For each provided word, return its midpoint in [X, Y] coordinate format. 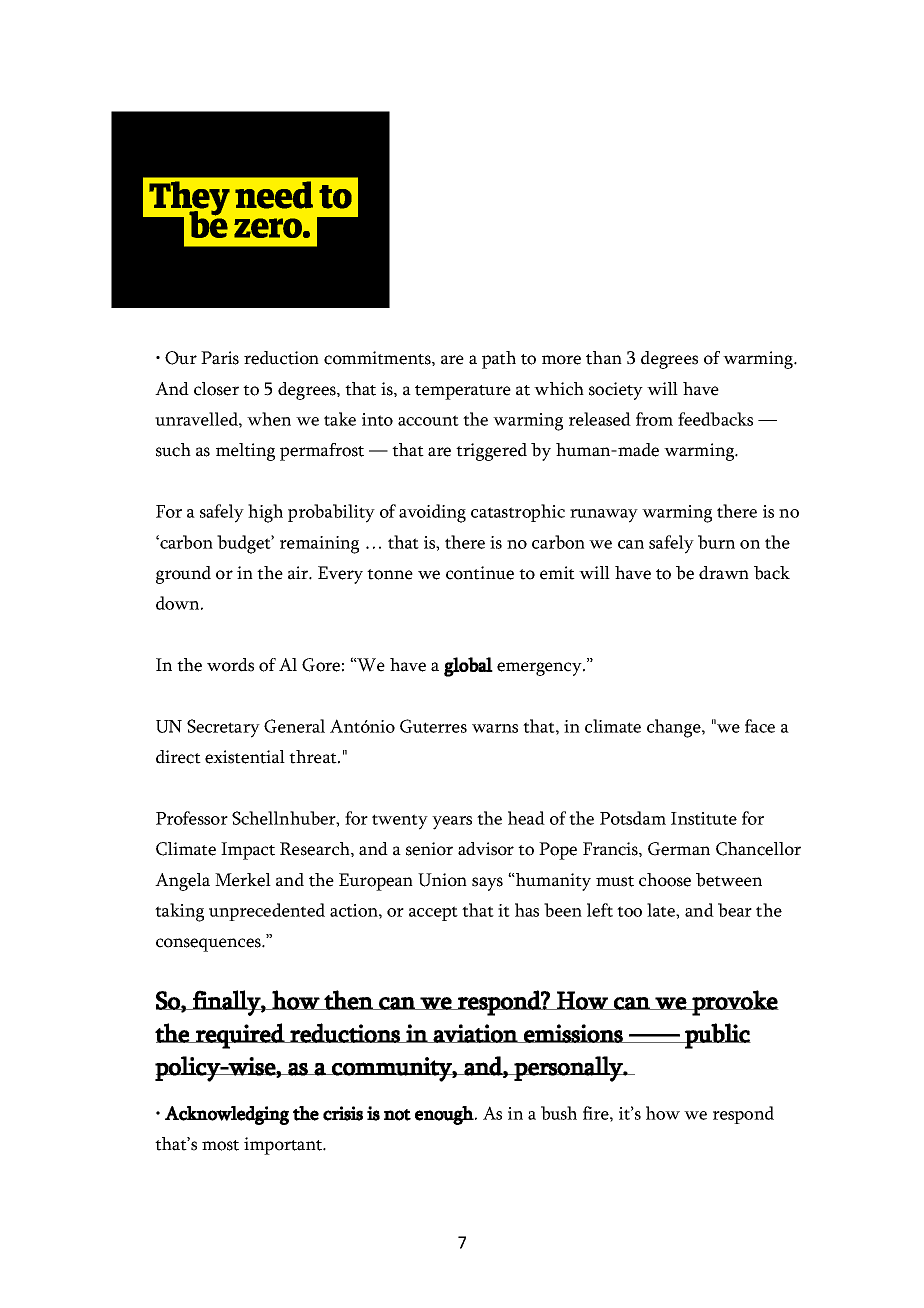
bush [559, 1113]
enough [444, 1115]
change [675, 728]
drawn [724, 573]
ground [183, 575]
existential [245, 757]
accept [433, 913]
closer [216, 389]
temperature [463, 392]
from [654, 419]
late [662, 910]
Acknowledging [227, 1115]
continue [480, 573]
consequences [209, 945]
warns [495, 728]
